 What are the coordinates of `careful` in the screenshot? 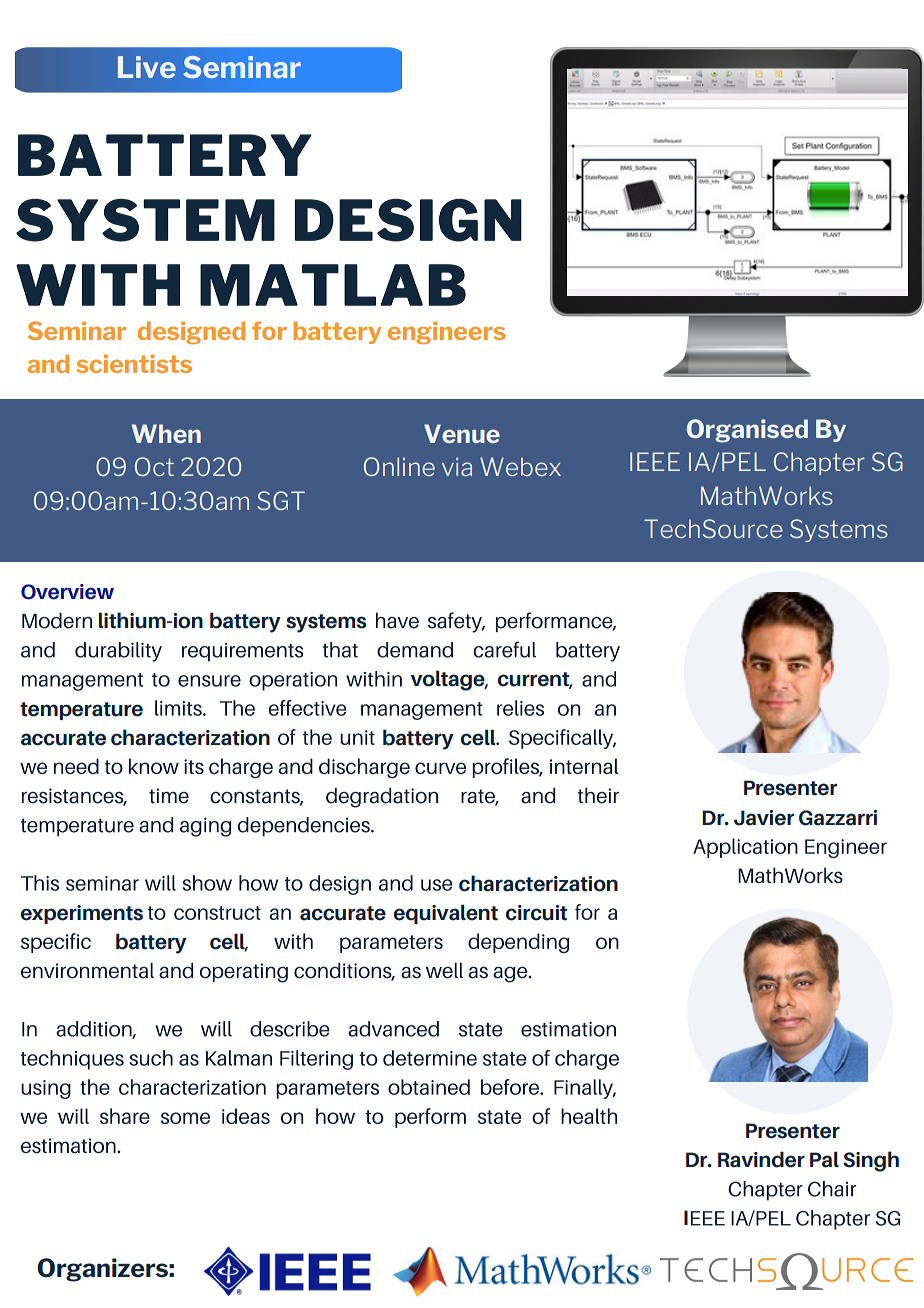 It's located at (504, 649).
